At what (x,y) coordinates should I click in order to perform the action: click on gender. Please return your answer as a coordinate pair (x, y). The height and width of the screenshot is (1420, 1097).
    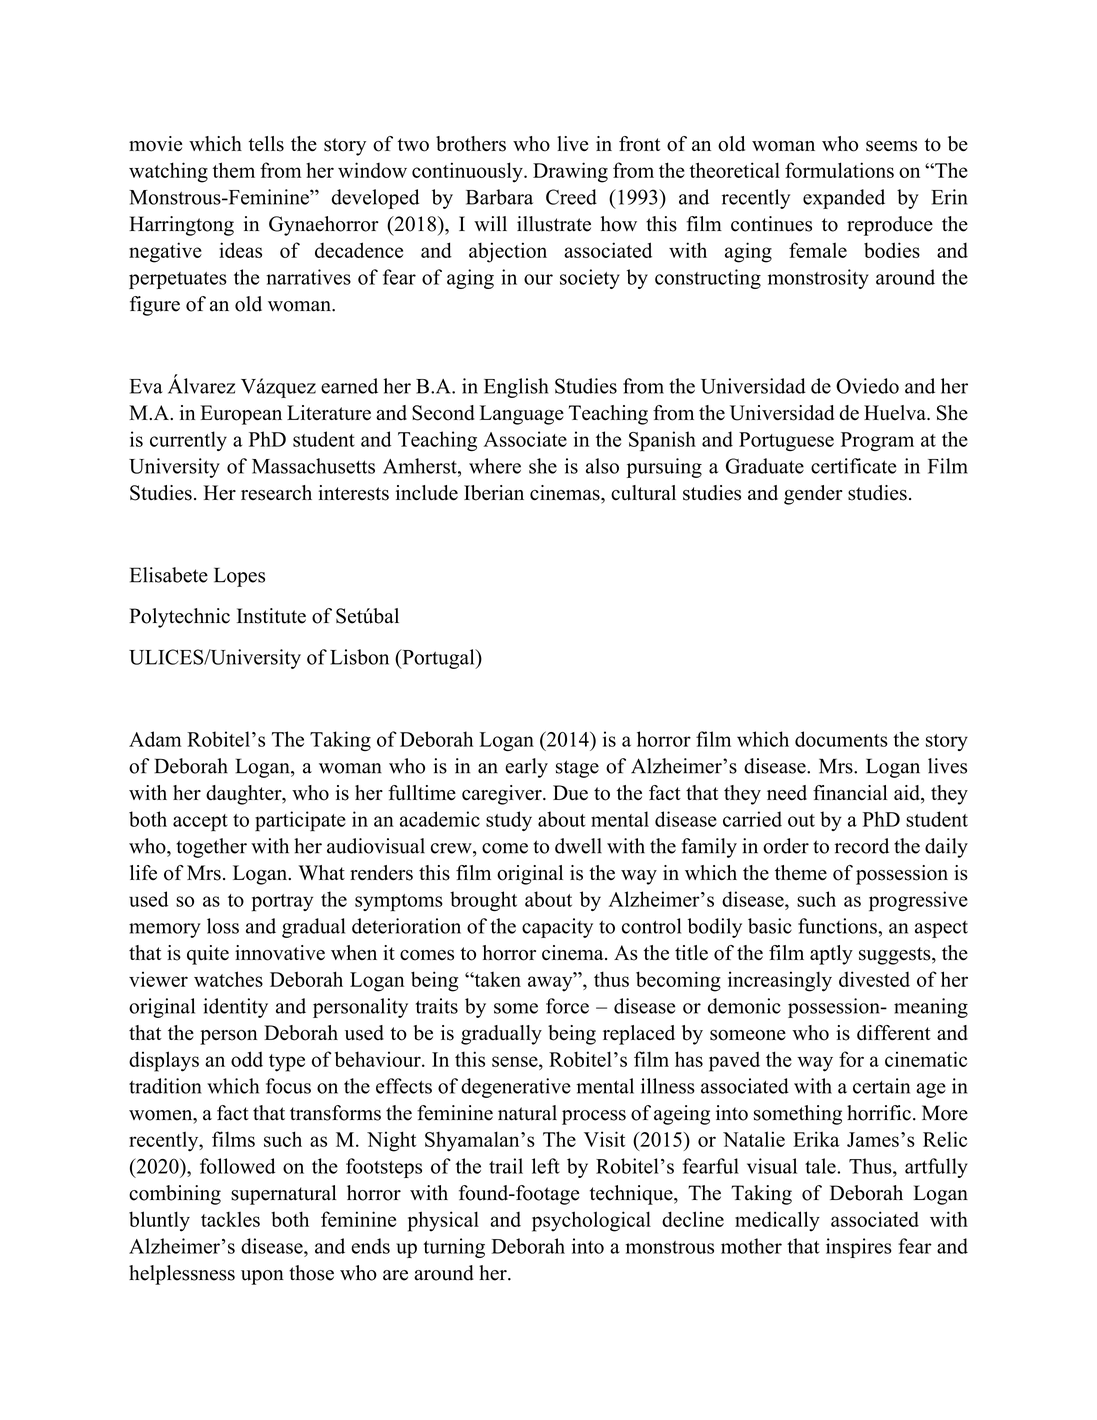
    Looking at the image, I should click on (813, 495).
